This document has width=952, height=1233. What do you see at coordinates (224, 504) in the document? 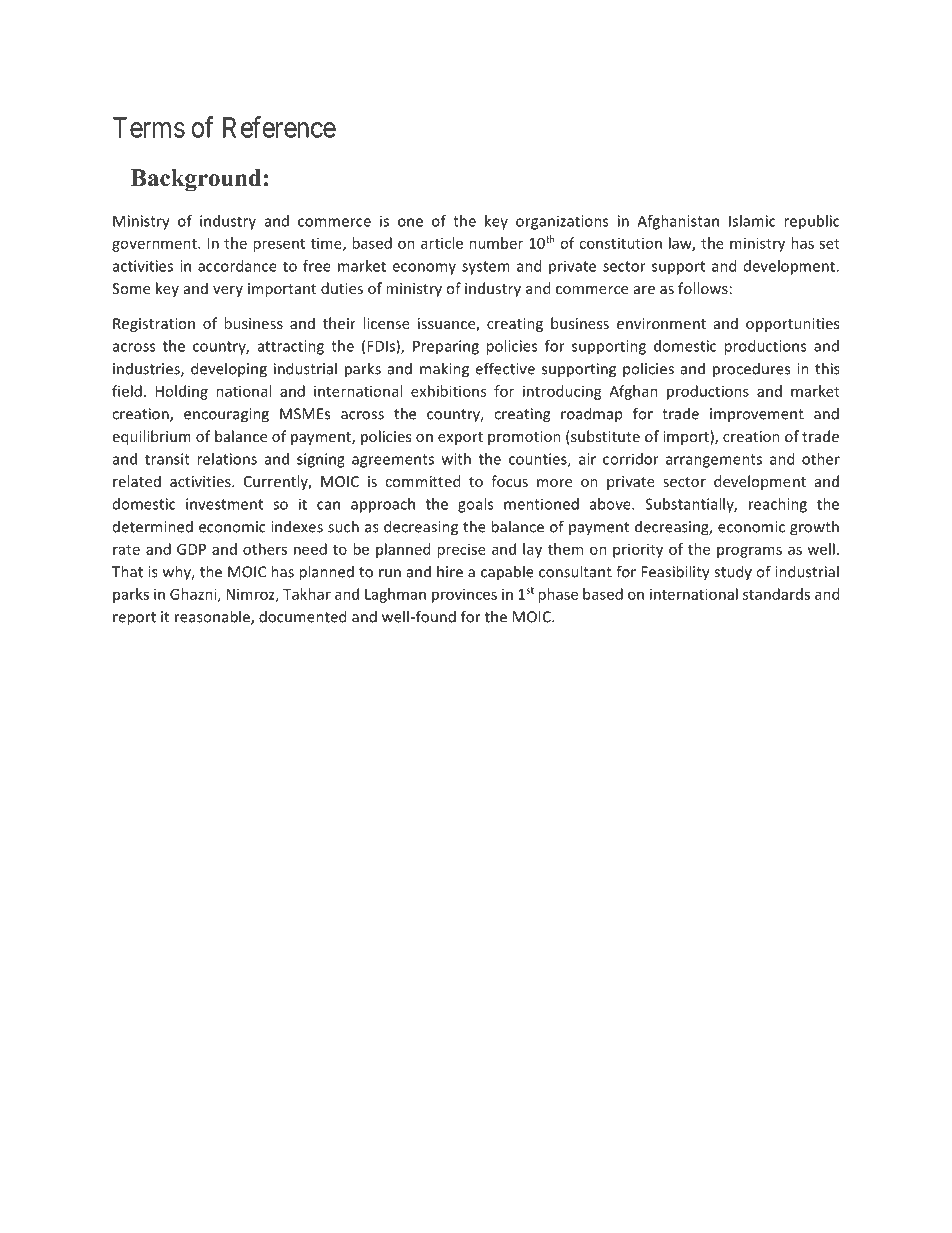
I see `investment` at bounding box center [224, 504].
